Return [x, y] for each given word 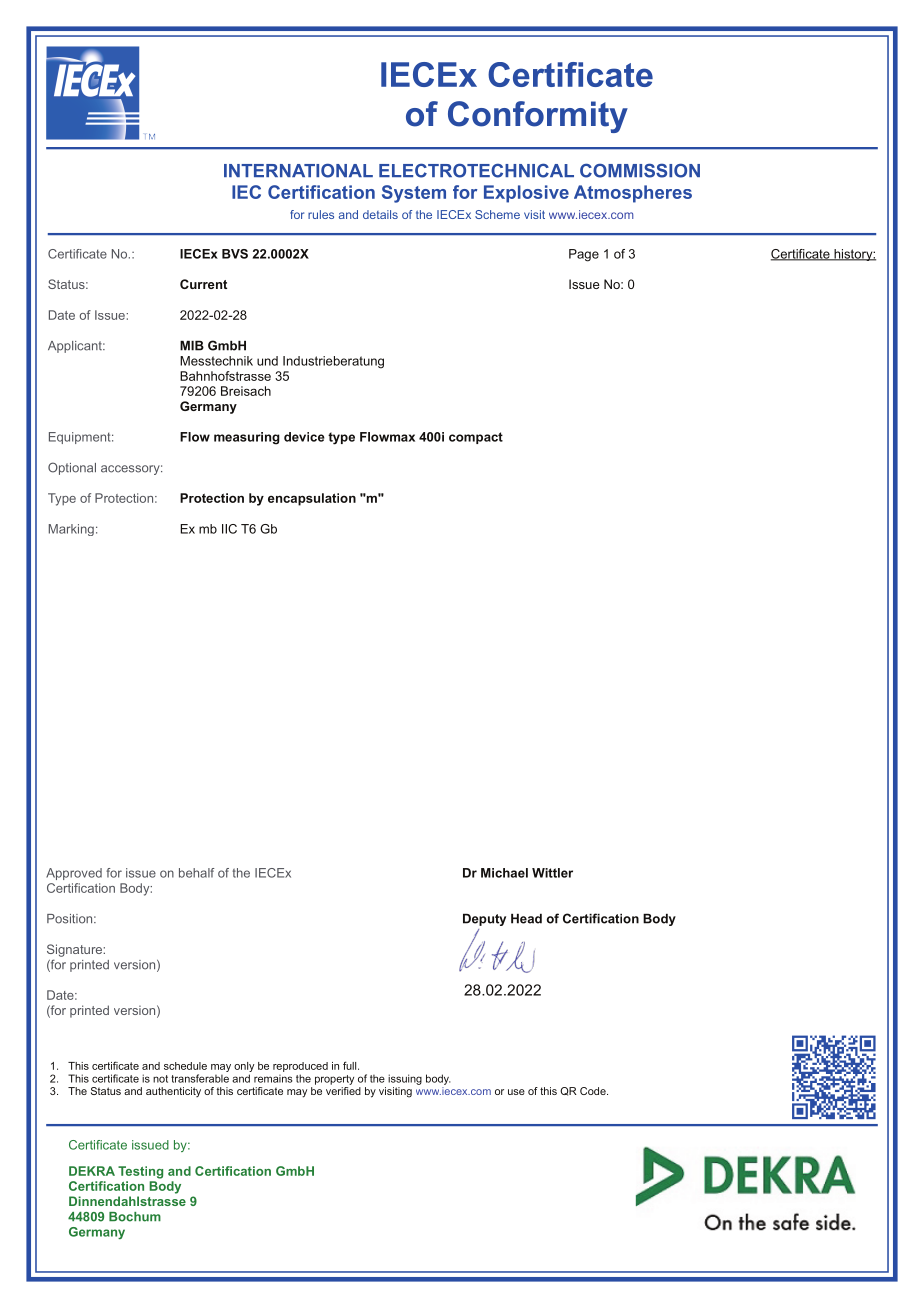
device [304, 437]
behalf [197, 873]
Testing [140, 1172]
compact [476, 438]
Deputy [484, 919]
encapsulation [312, 499]
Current [203, 284]
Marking [71, 530]
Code [594, 1091]
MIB [192, 345]
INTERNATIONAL [298, 171]
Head [526, 918]
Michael [504, 873]
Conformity [538, 117]
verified [343, 1091]
